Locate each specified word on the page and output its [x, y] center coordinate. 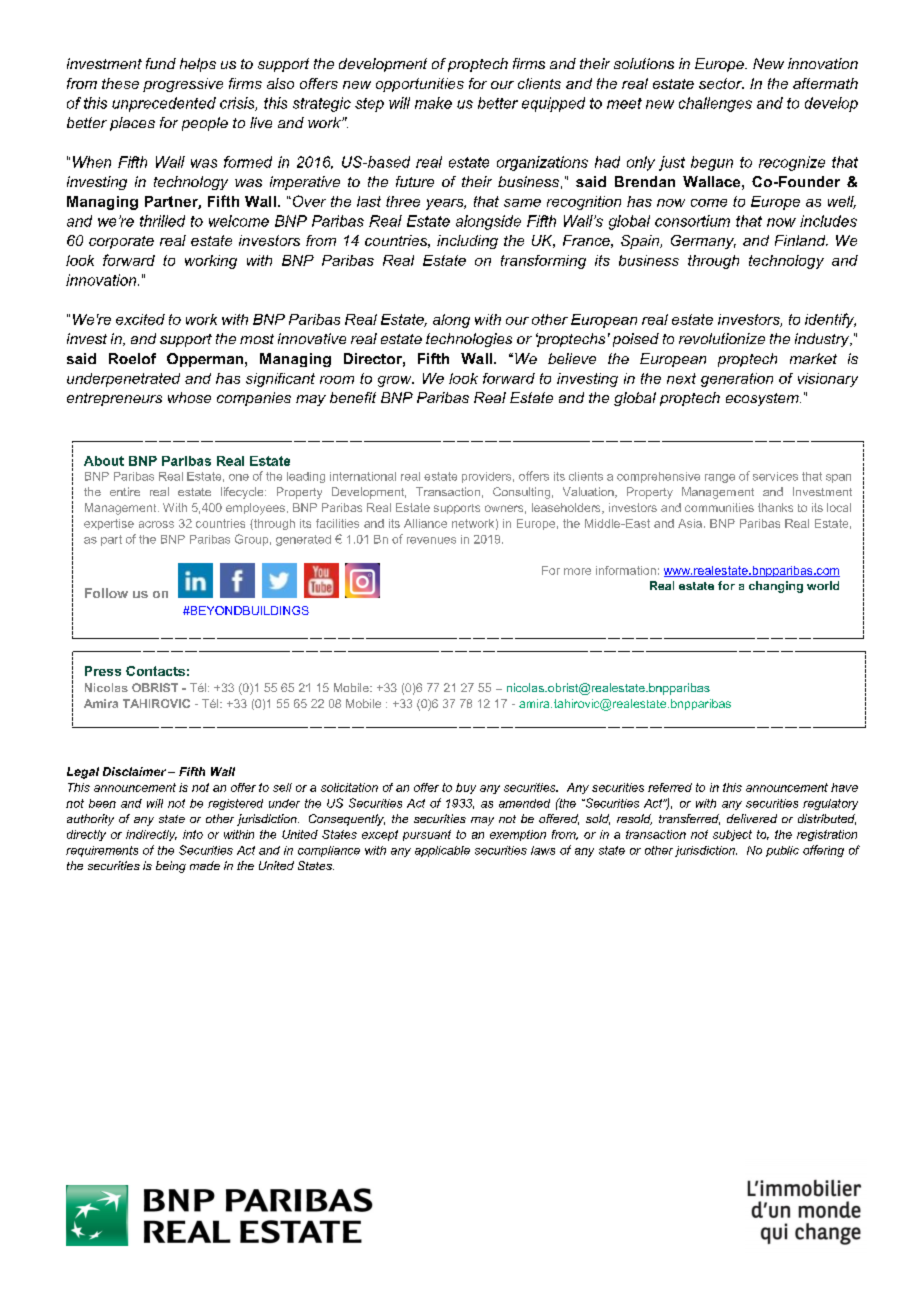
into [193, 834]
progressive [183, 85]
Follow [106, 593]
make [433, 103]
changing [776, 587]
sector [721, 83]
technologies [469, 340]
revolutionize [722, 338]
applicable [442, 851]
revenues [431, 540]
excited [140, 319]
